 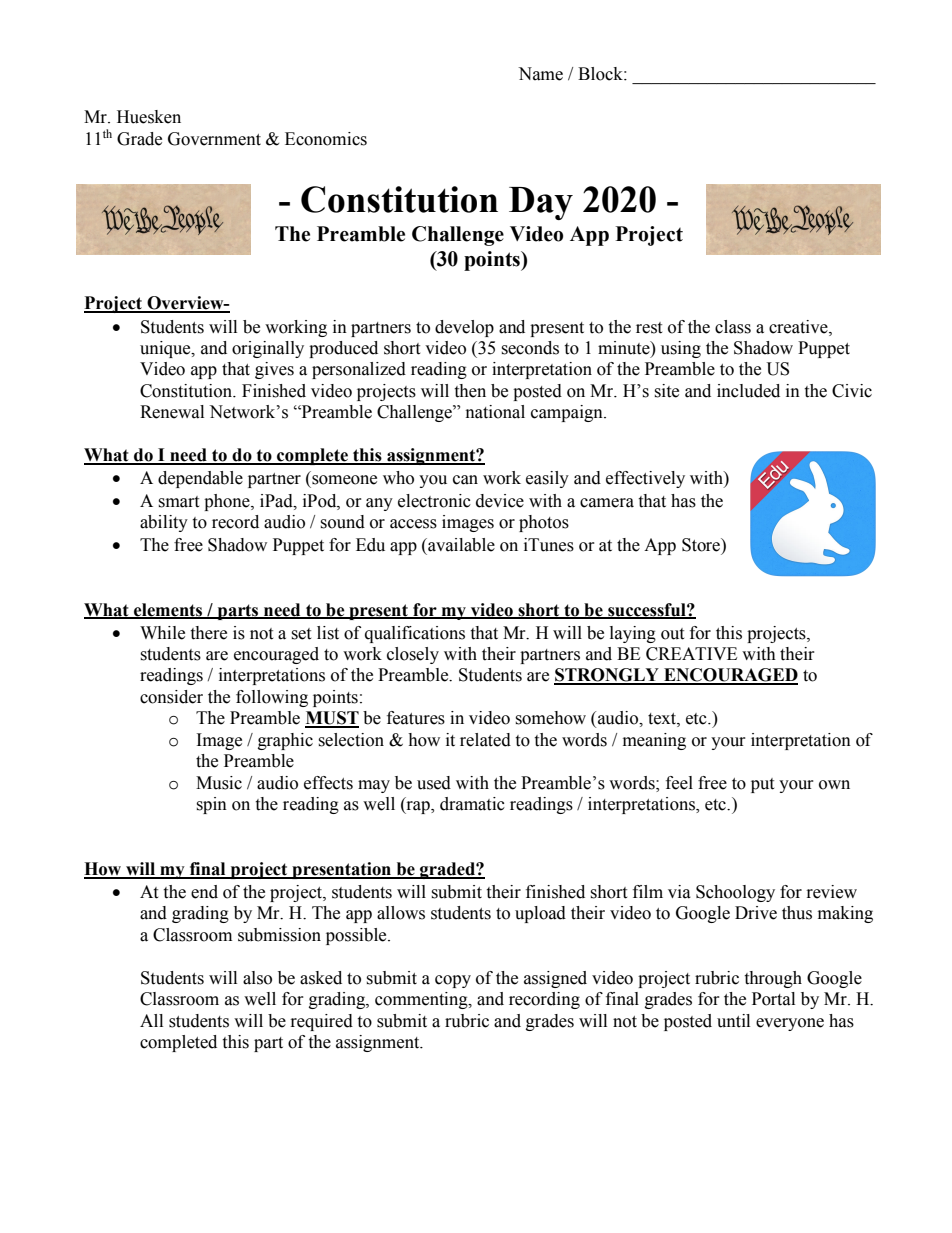 I want to click on out, so click(x=672, y=634).
